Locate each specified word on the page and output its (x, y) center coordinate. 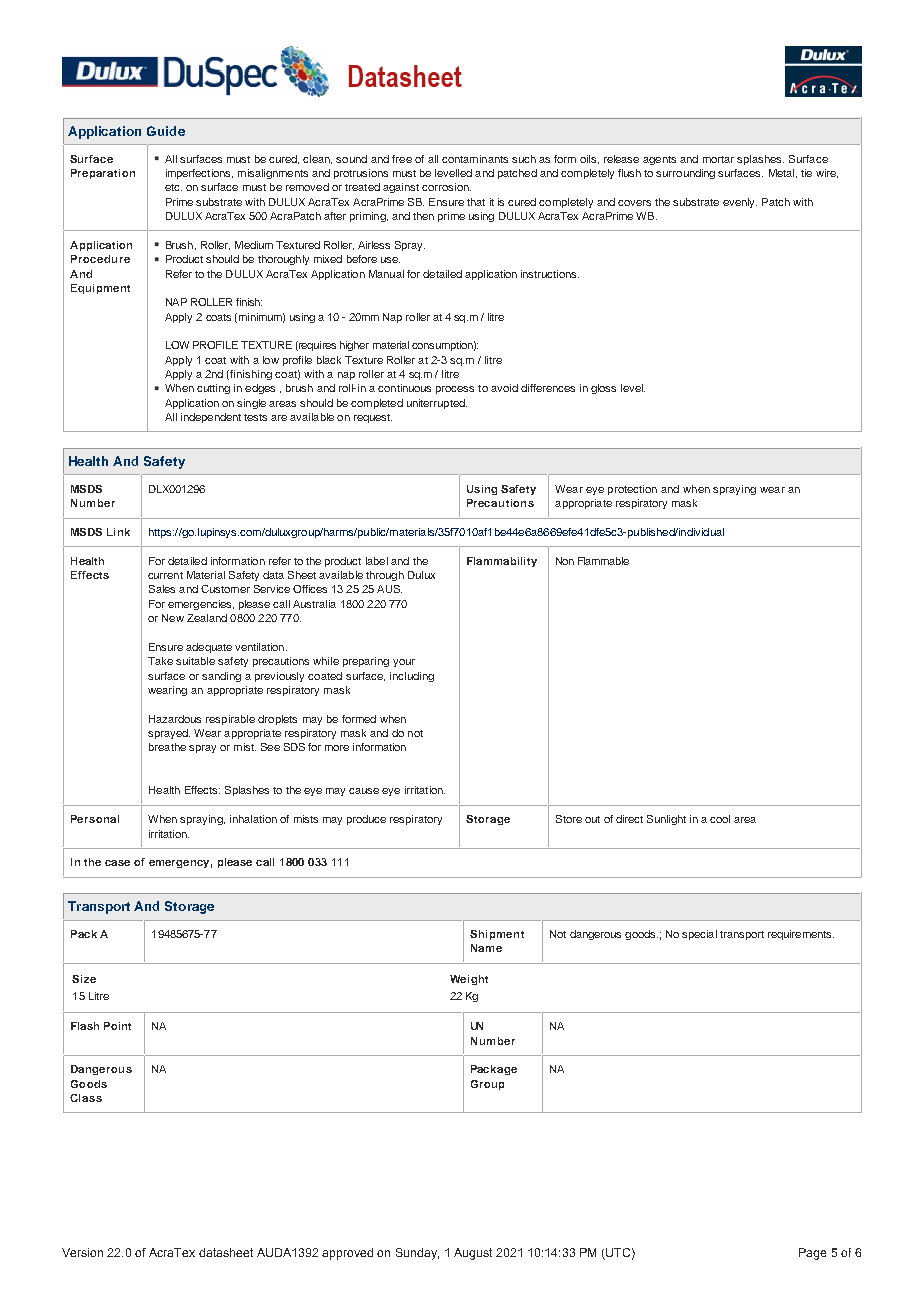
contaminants (475, 159)
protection (632, 490)
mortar (718, 159)
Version (82, 1252)
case (117, 863)
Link (118, 532)
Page (812, 1254)
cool (720, 819)
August (473, 1254)
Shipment (497, 935)
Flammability (502, 562)
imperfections (199, 174)
